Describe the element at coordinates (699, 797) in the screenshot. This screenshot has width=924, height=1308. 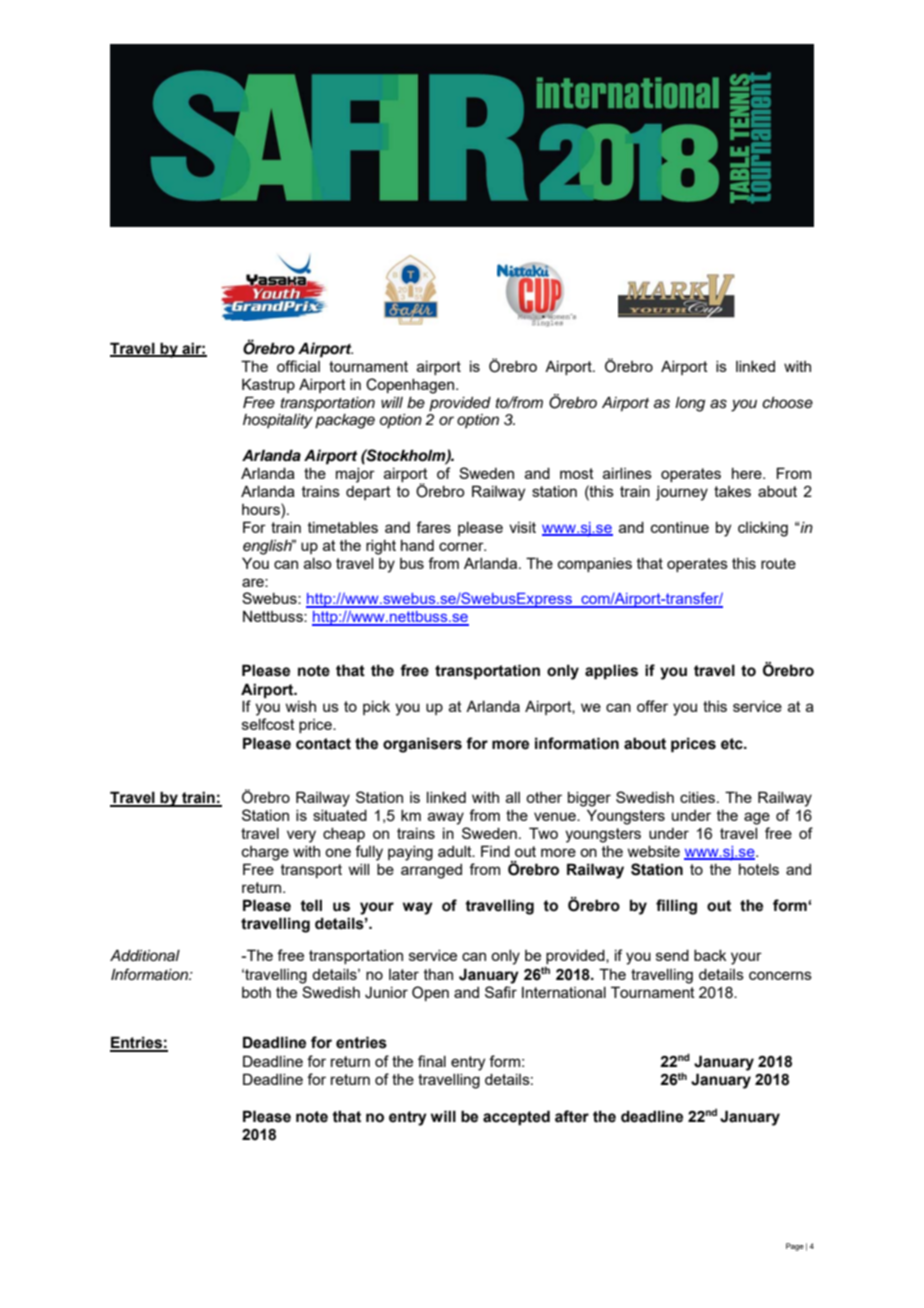
I see `cities` at that location.
